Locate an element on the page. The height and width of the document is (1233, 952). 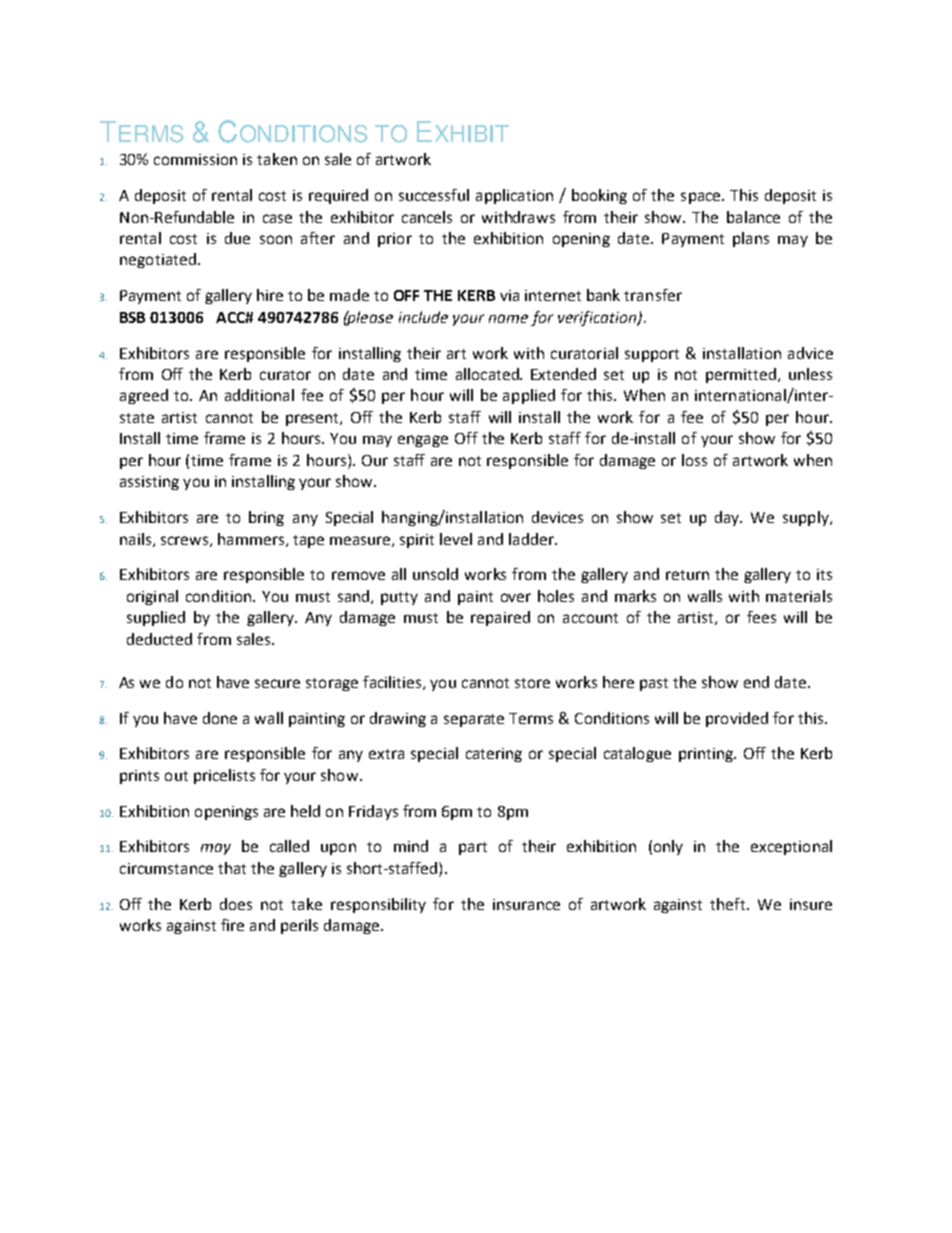
additional is located at coordinates (259, 395).
